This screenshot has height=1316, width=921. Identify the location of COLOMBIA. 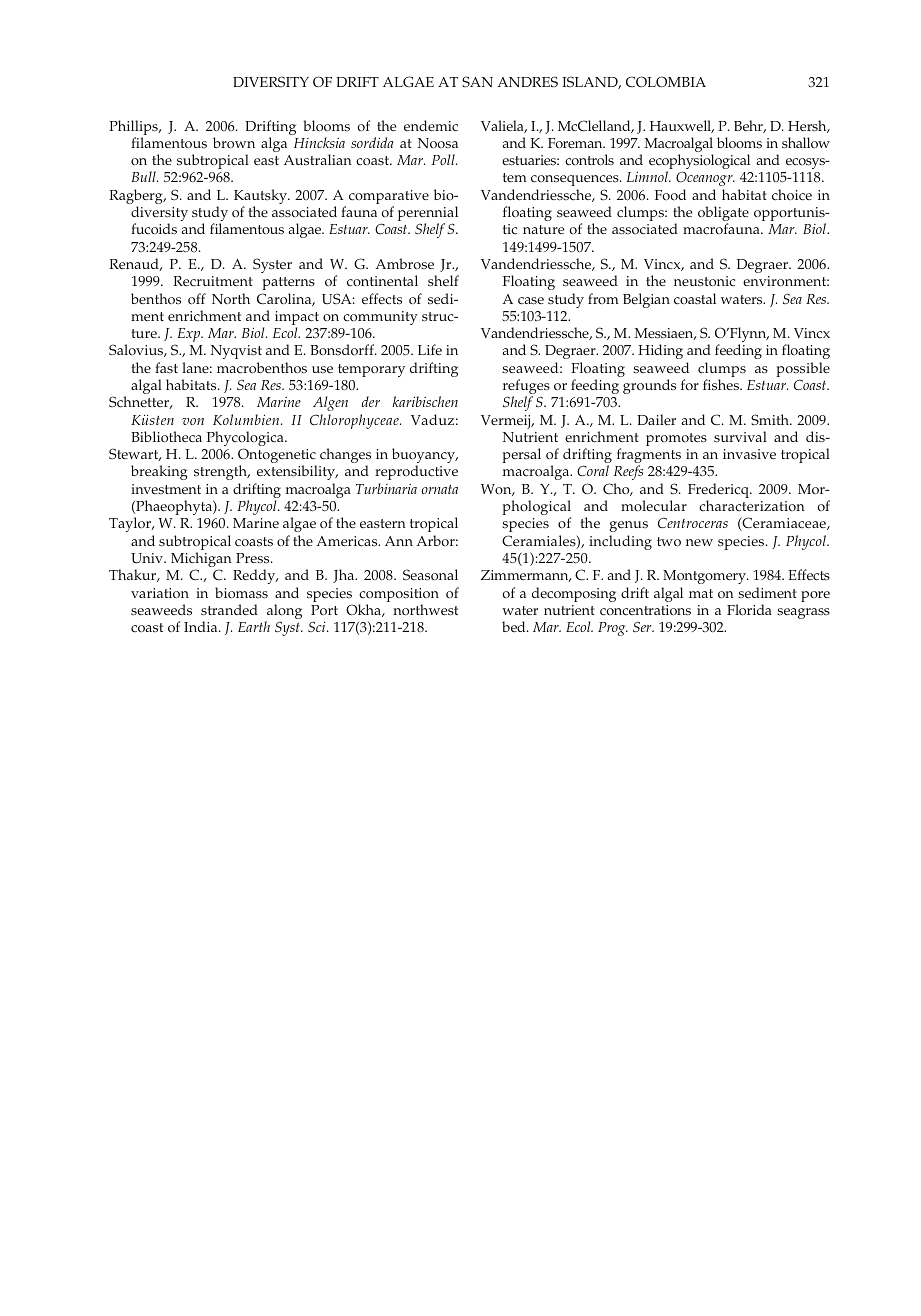
(666, 82).
